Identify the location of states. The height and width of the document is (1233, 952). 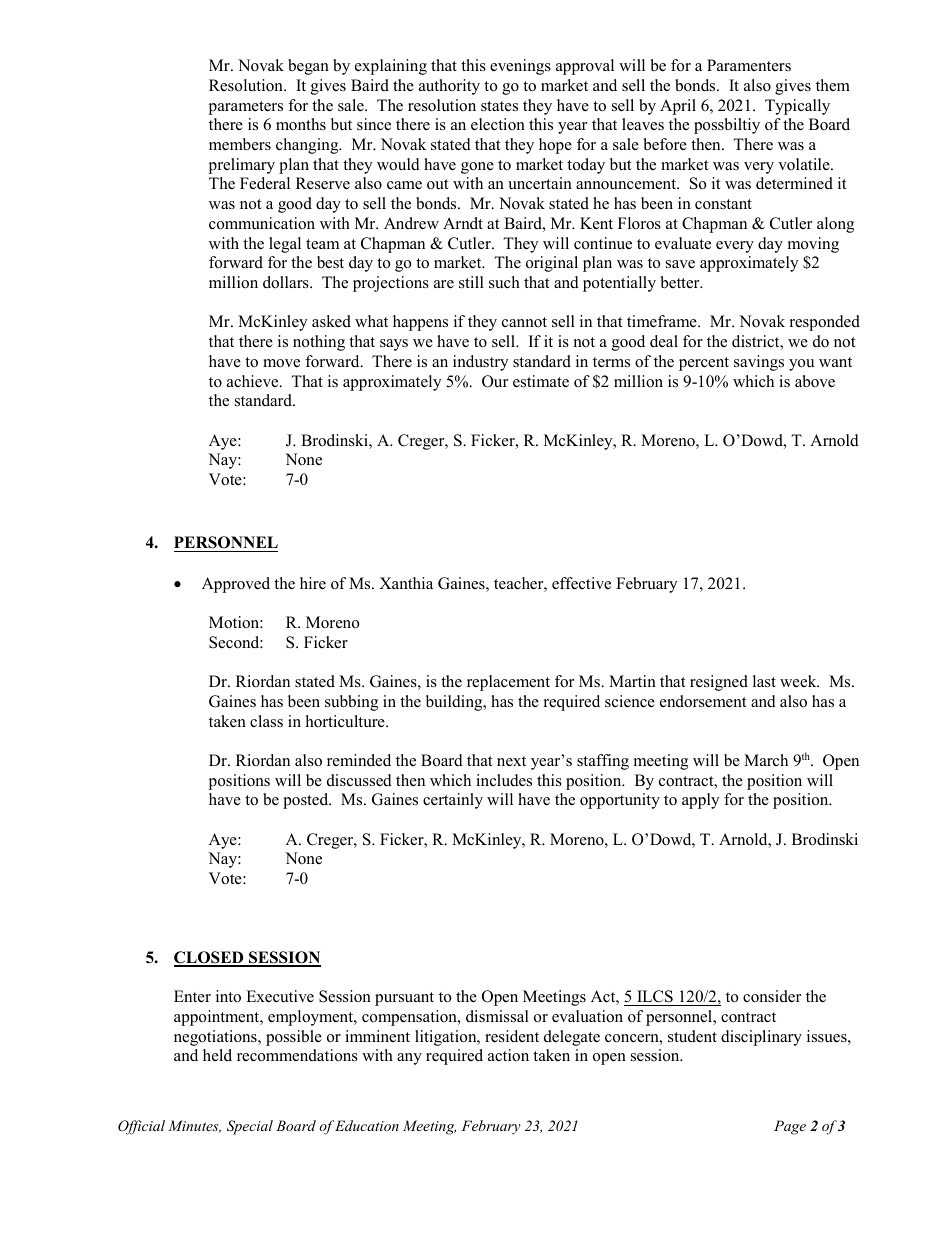
(499, 106).
